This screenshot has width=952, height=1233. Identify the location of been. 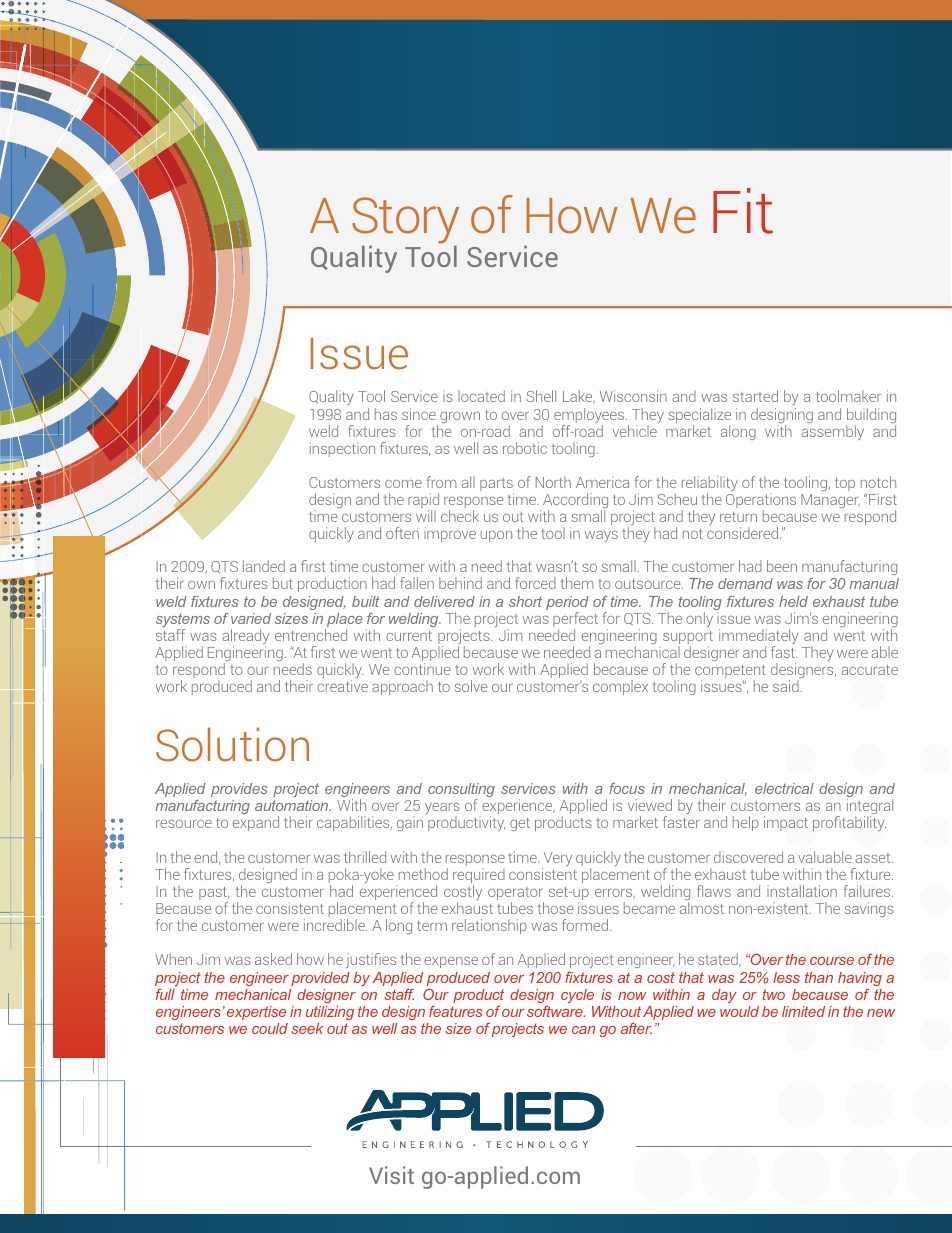
(782, 566).
